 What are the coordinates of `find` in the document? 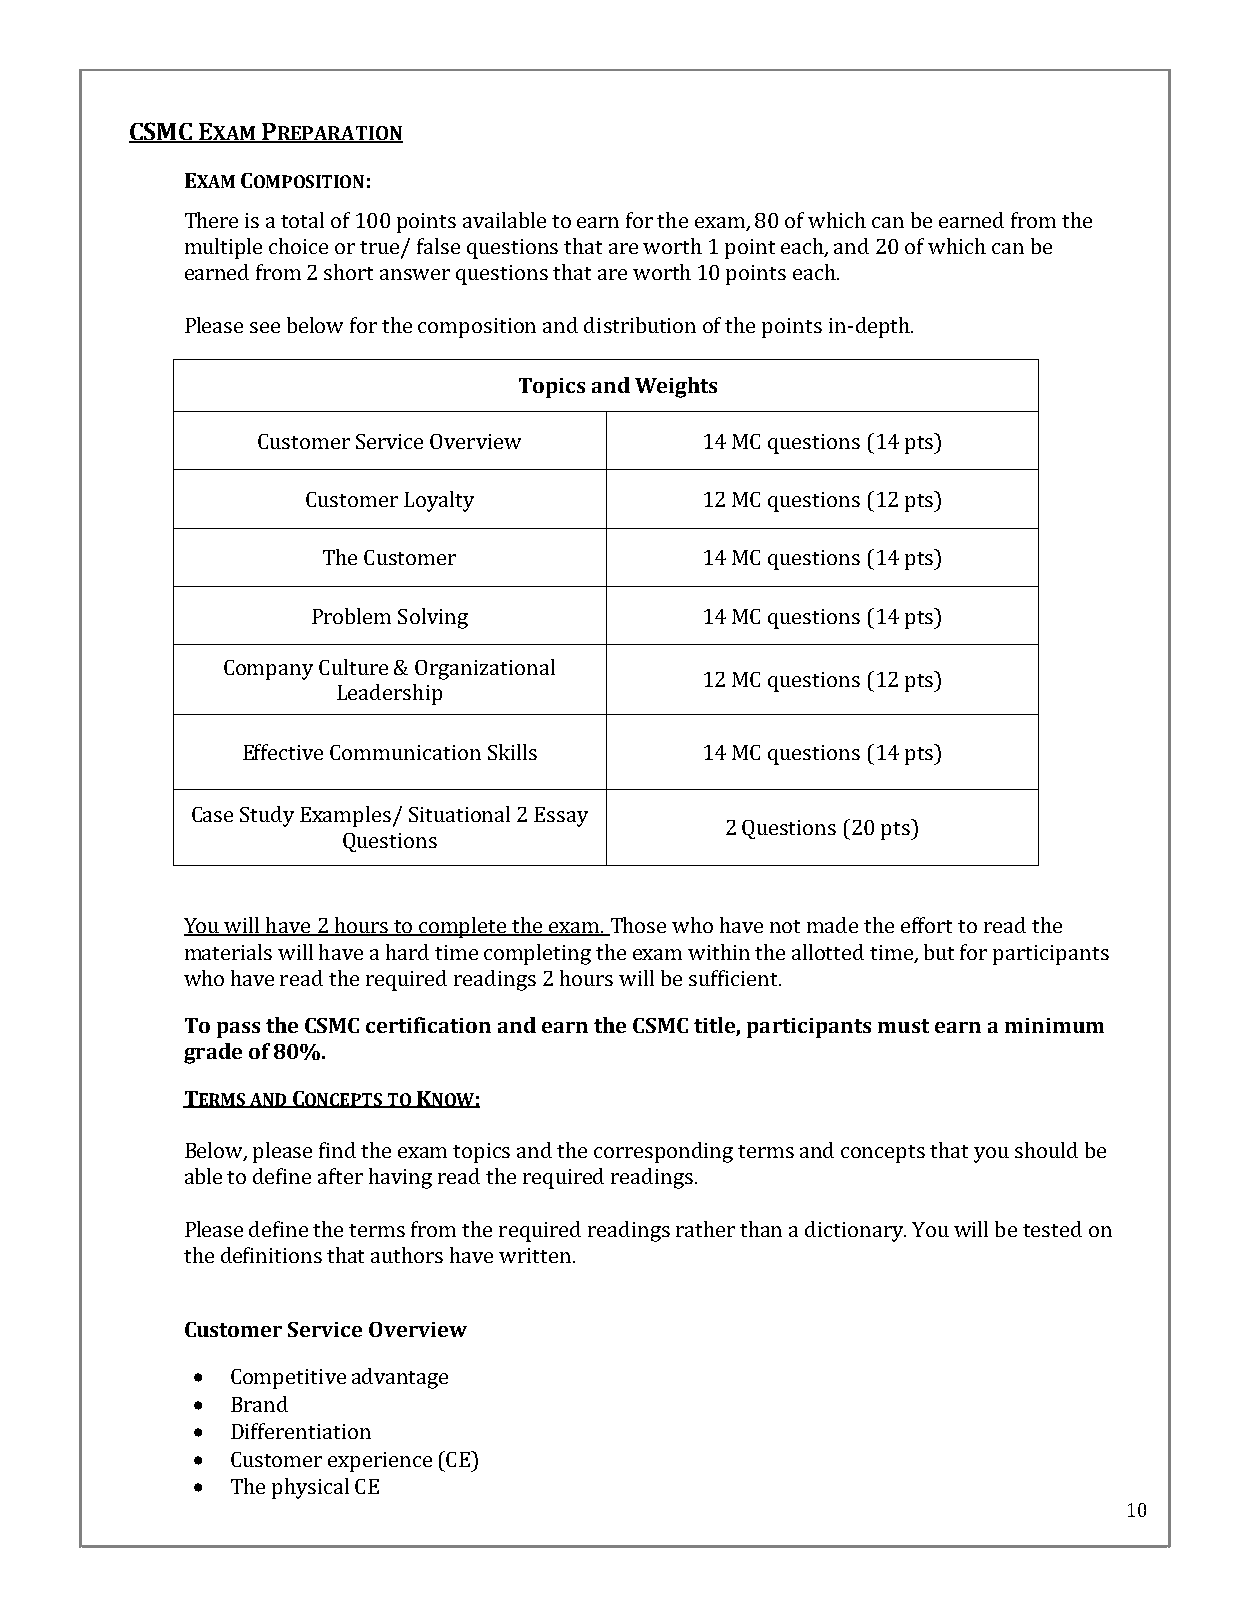 It's located at (337, 1150).
